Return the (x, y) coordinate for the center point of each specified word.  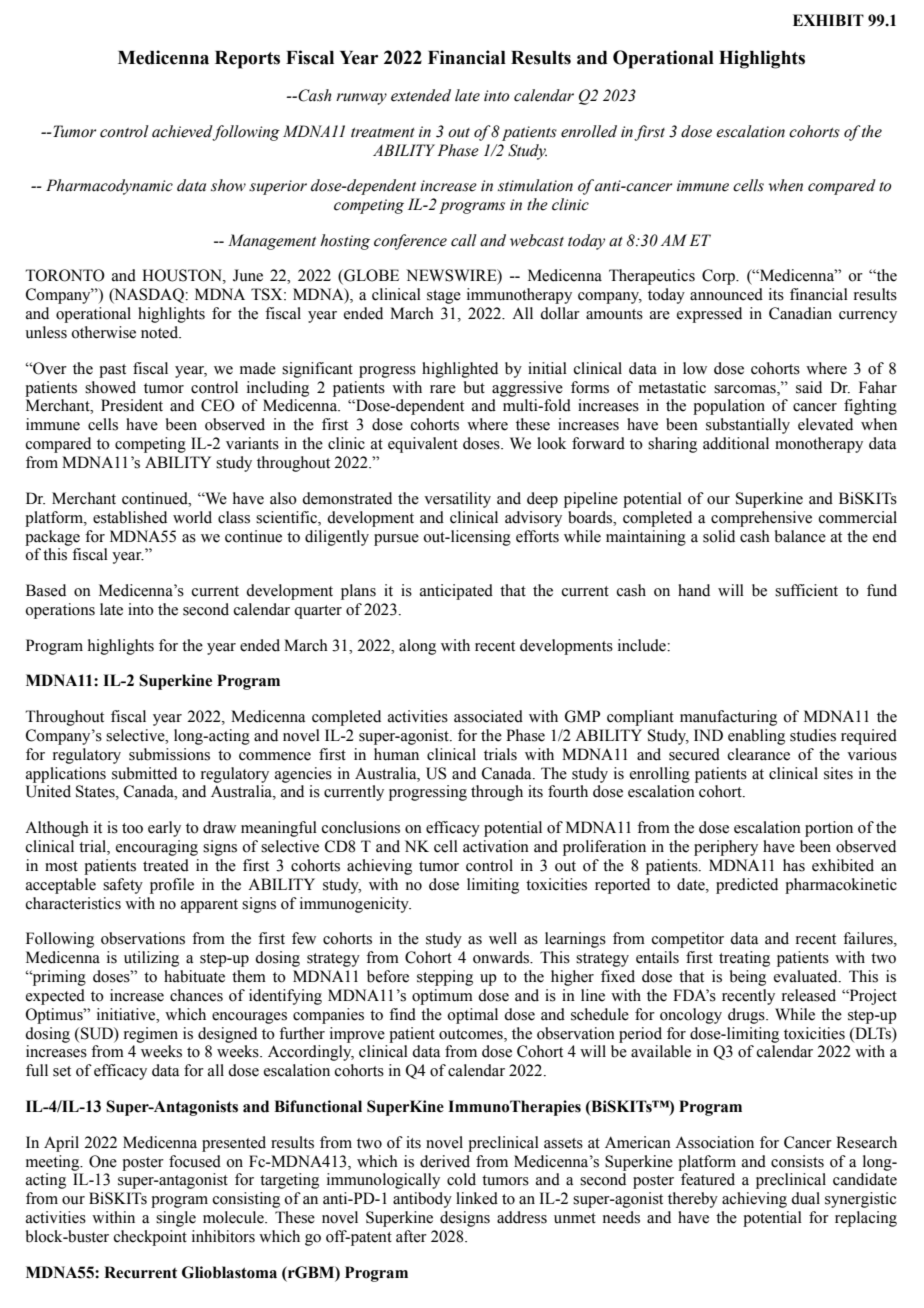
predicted (747, 886)
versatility (457, 500)
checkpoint (150, 1238)
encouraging (157, 848)
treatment (383, 133)
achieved (182, 131)
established (130, 517)
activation (496, 846)
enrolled (589, 131)
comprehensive (761, 519)
